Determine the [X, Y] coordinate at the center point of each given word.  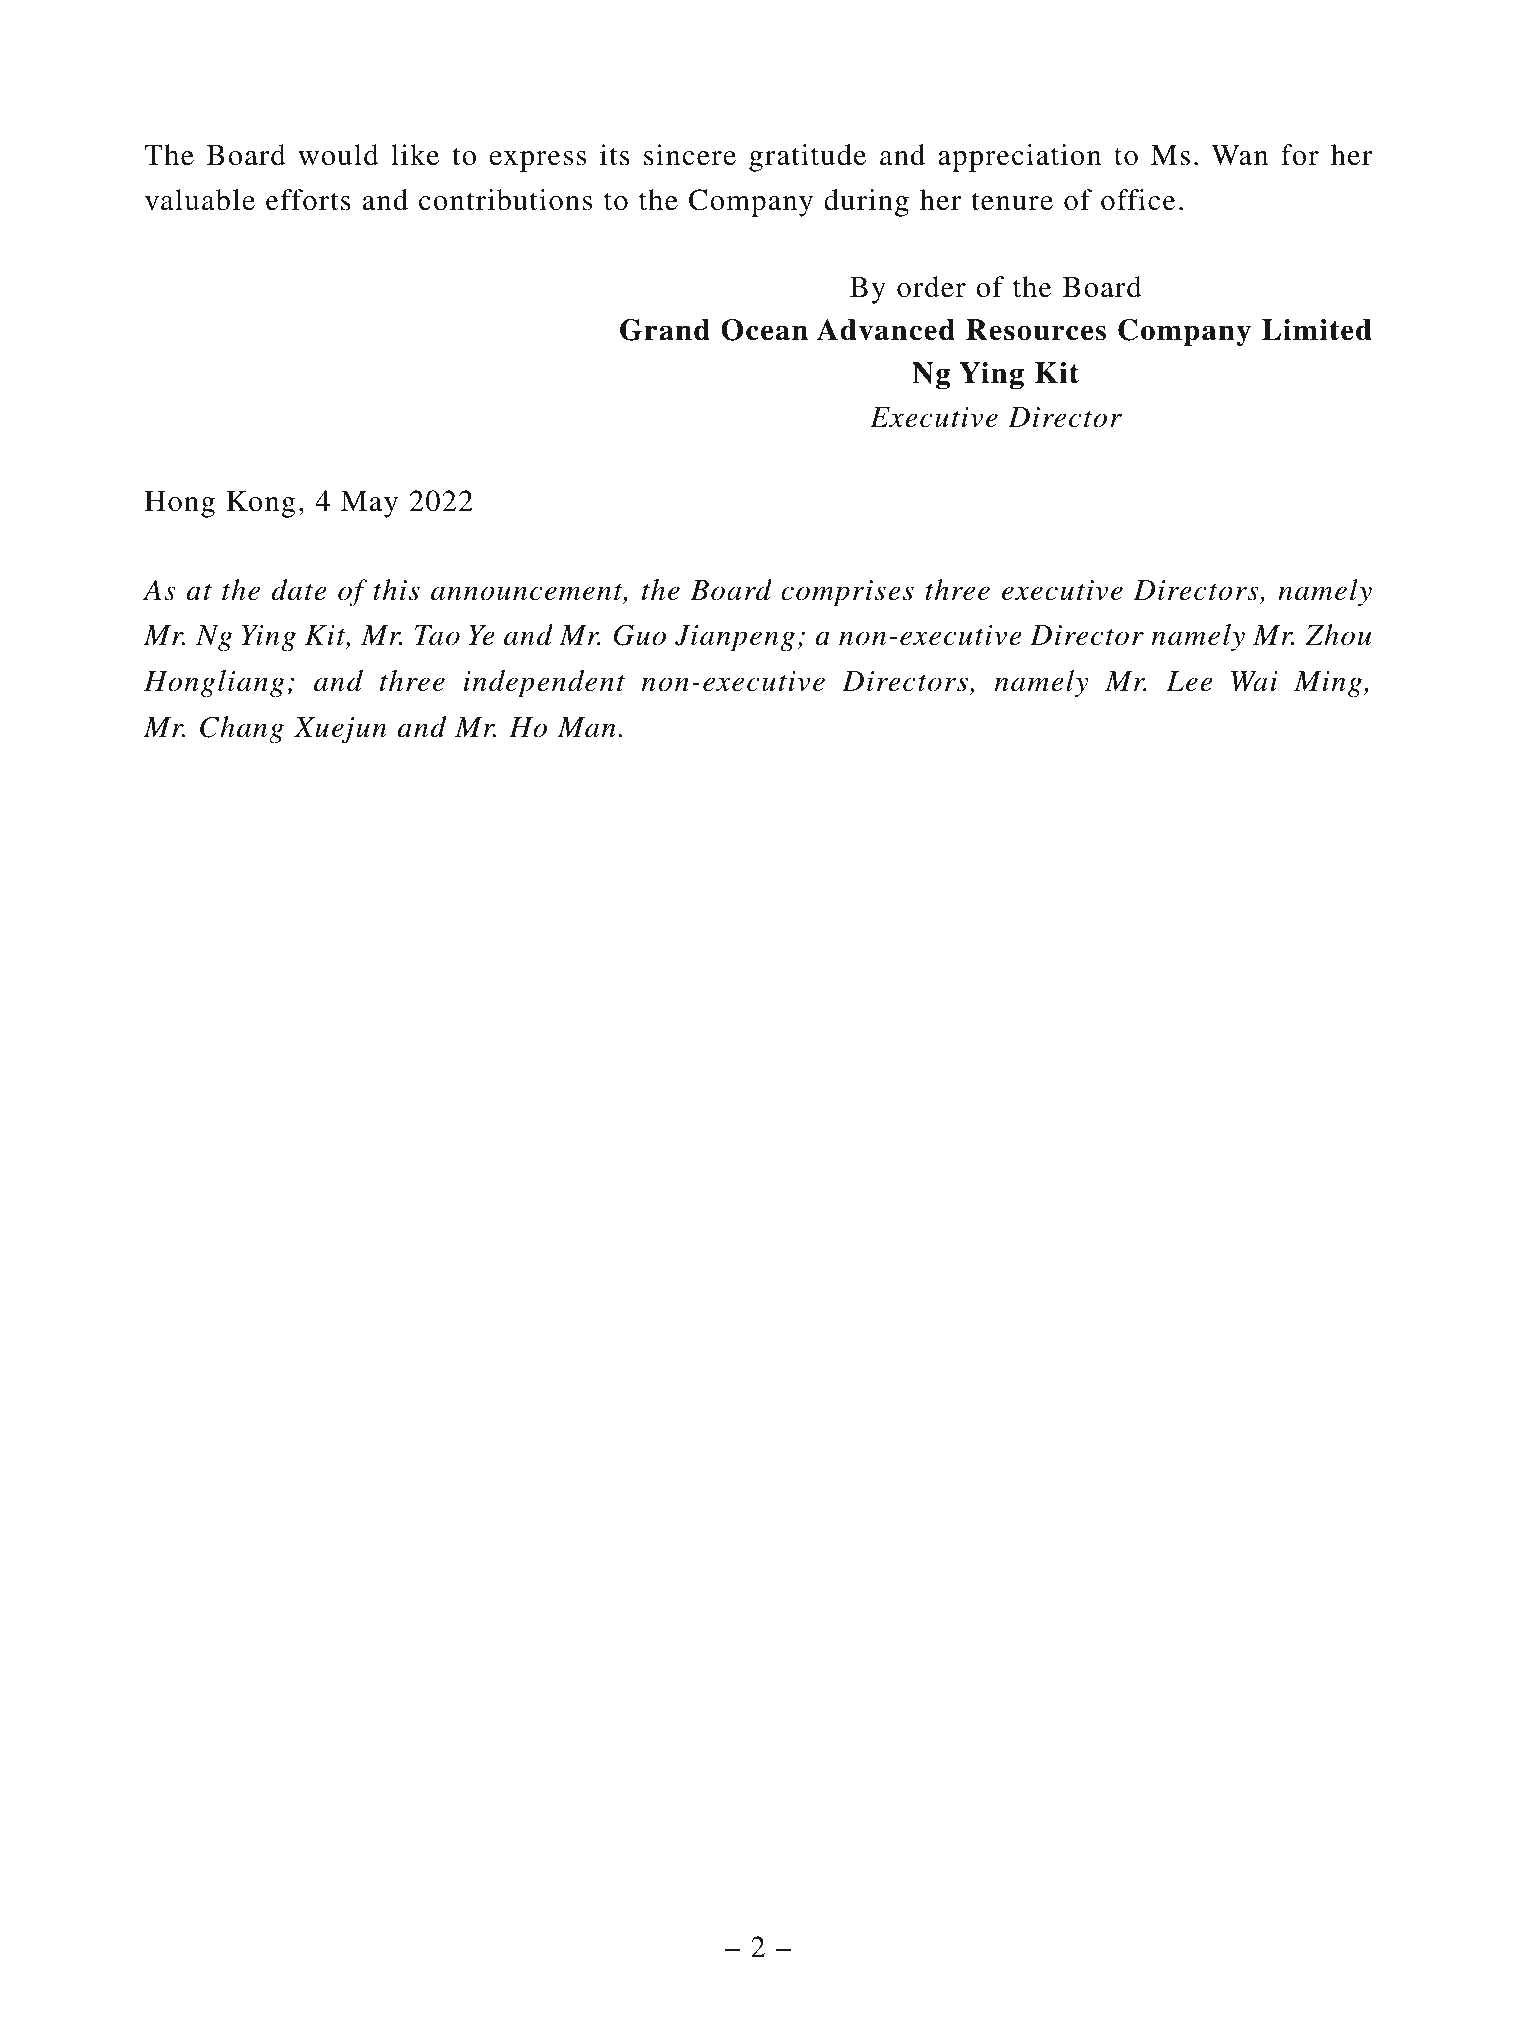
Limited [1317, 330]
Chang [242, 730]
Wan [1239, 155]
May [369, 504]
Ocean [764, 330]
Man [587, 727]
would [338, 155]
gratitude [807, 158]
